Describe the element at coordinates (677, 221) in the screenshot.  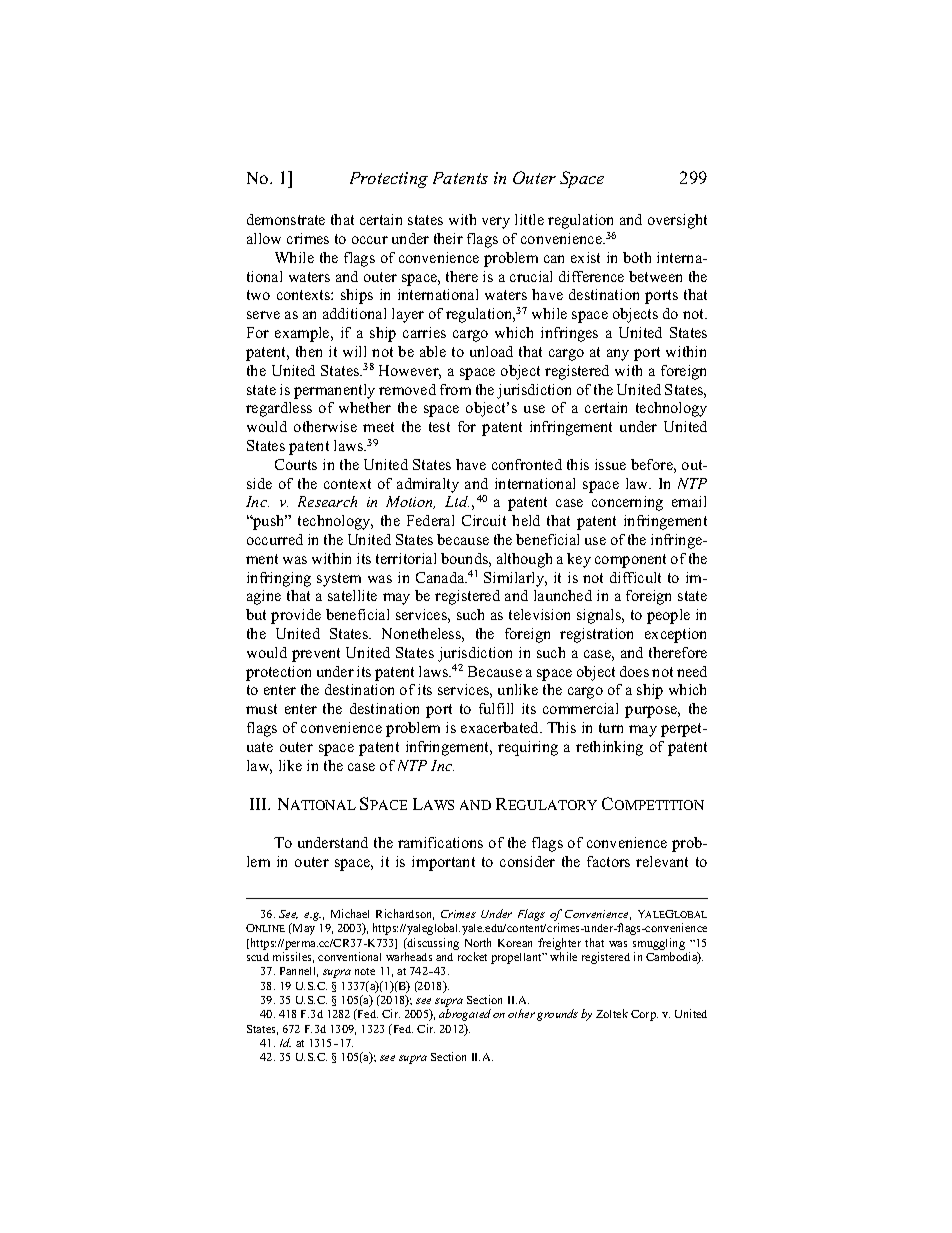
I see `oversight` at that location.
